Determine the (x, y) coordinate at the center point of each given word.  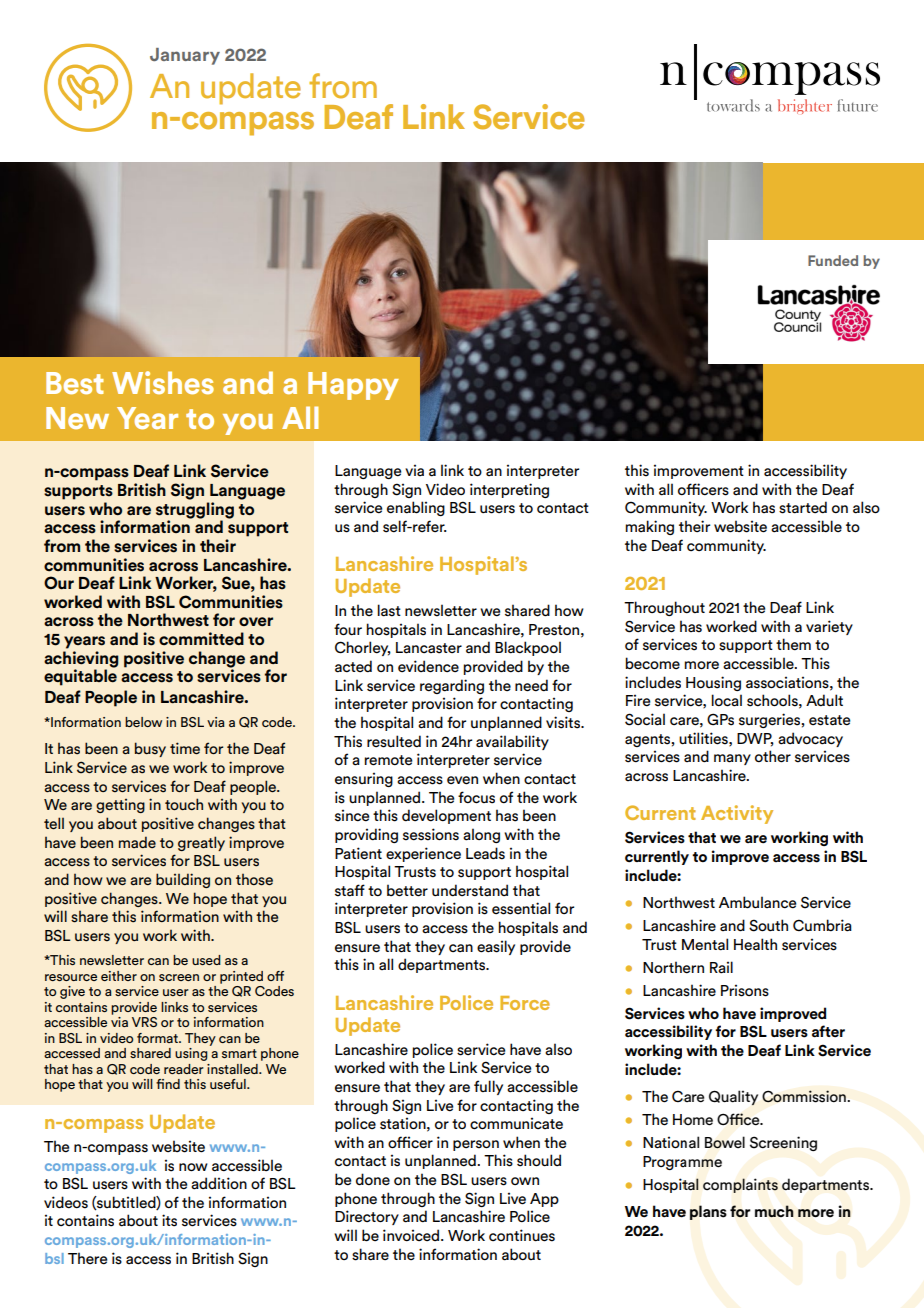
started (803, 507)
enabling (416, 508)
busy (150, 749)
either (119, 976)
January (185, 56)
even (462, 780)
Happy (353, 386)
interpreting (509, 490)
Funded (833, 260)
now (193, 1167)
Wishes (163, 382)
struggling (195, 511)
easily (496, 947)
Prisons (745, 990)
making (649, 527)
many (732, 759)
